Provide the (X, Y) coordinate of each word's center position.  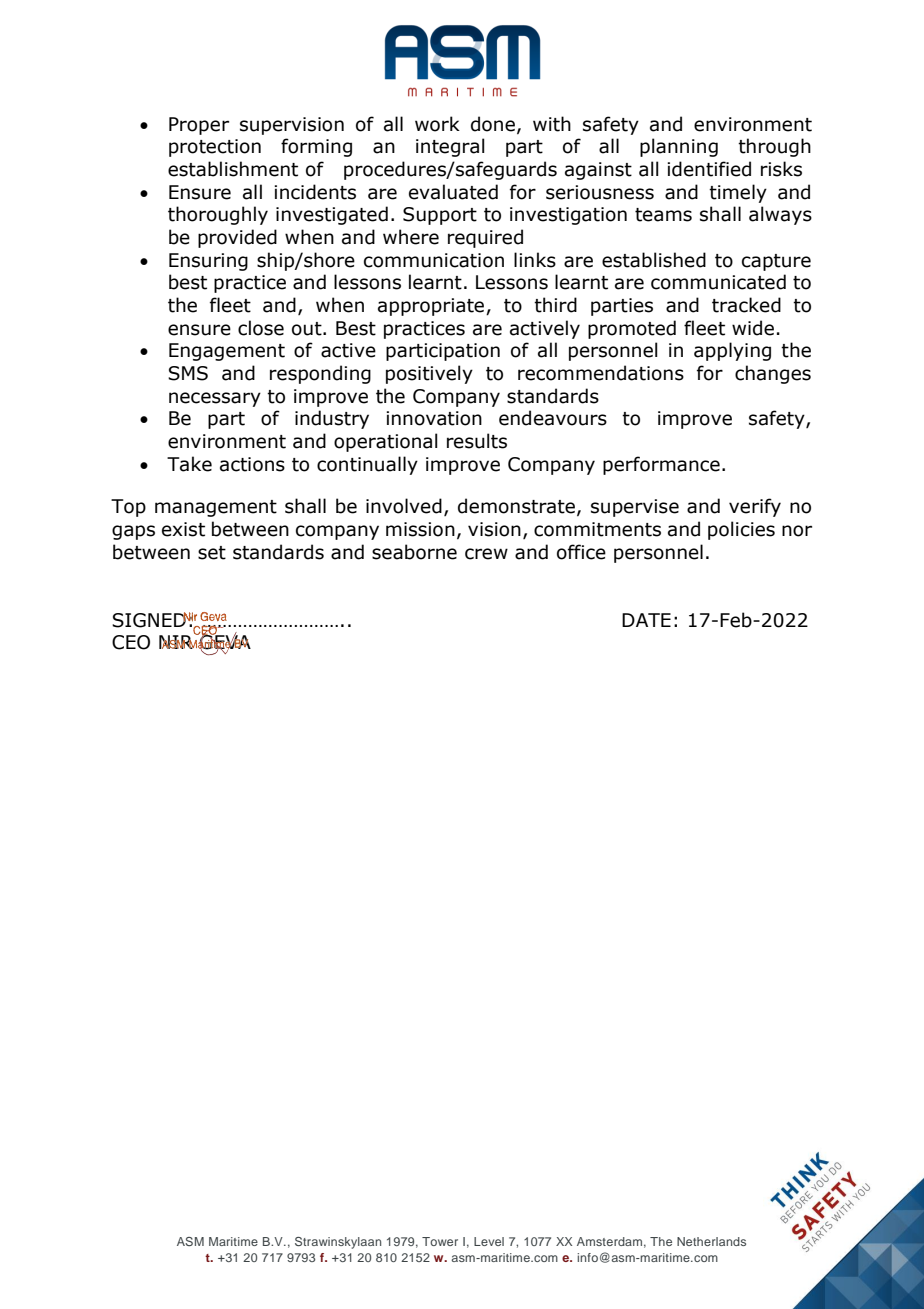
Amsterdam (609, 1241)
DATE (646, 620)
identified (709, 169)
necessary (215, 399)
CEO (131, 642)
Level (489, 1241)
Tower (440, 1241)
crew (486, 554)
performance (661, 465)
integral (450, 147)
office (581, 552)
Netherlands (711, 1241)
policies (741, 530)
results (477, 441)
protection (215, 148)
